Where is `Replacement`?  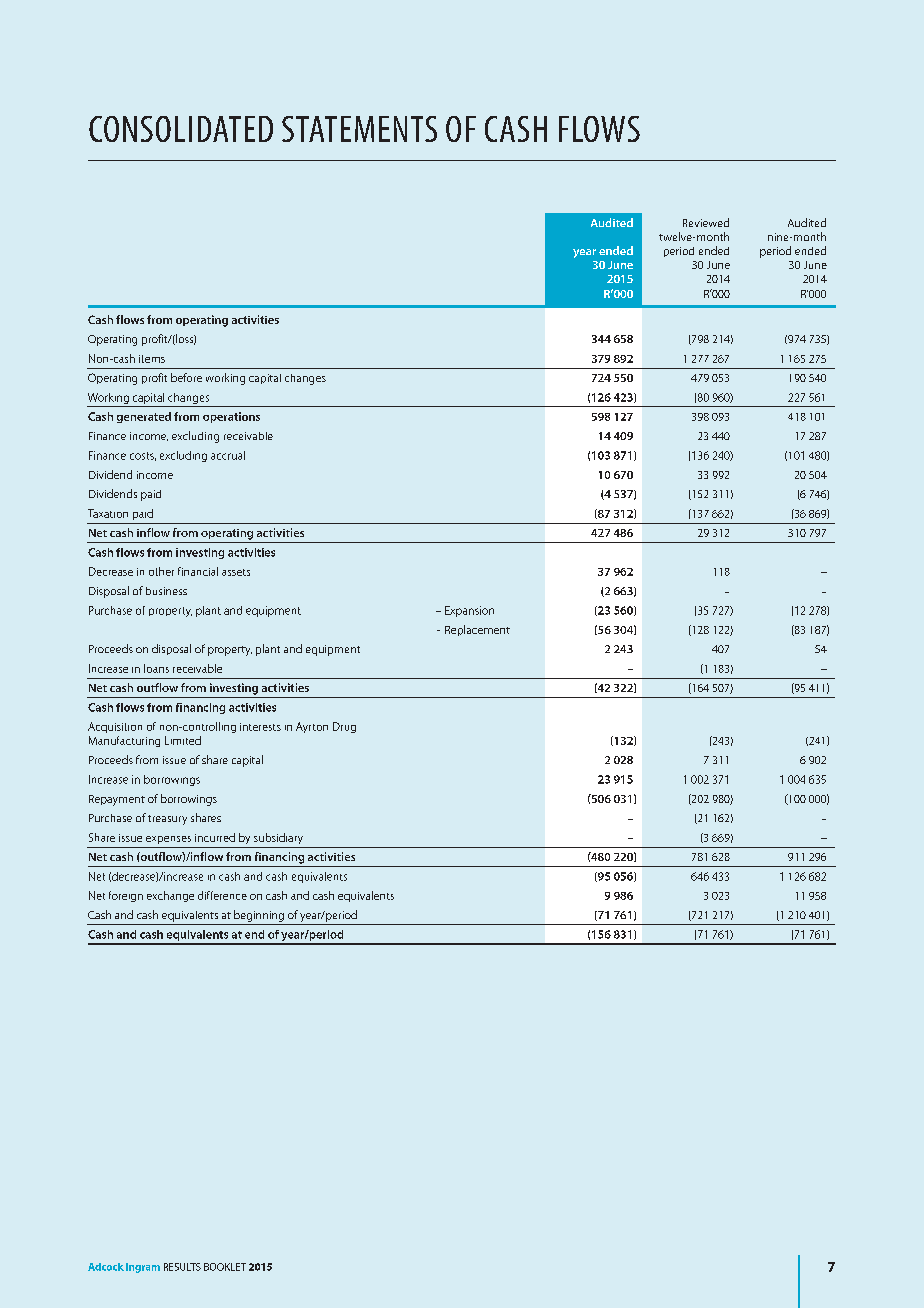 Replacement is located at coordinates (477, 630).
